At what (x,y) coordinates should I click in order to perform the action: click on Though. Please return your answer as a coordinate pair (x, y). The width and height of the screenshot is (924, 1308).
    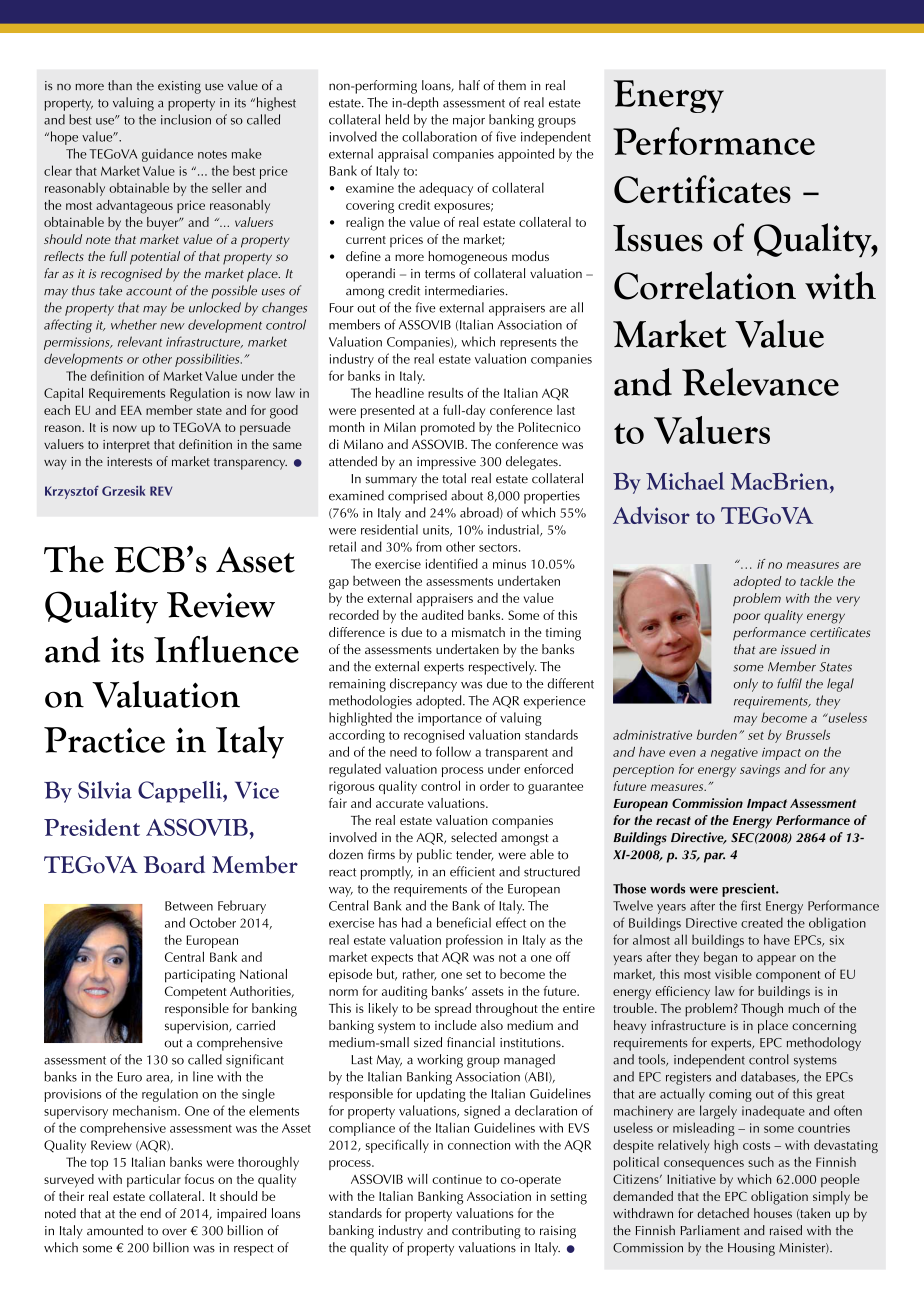
    Looking at the image, I should click on (762, 1010).
